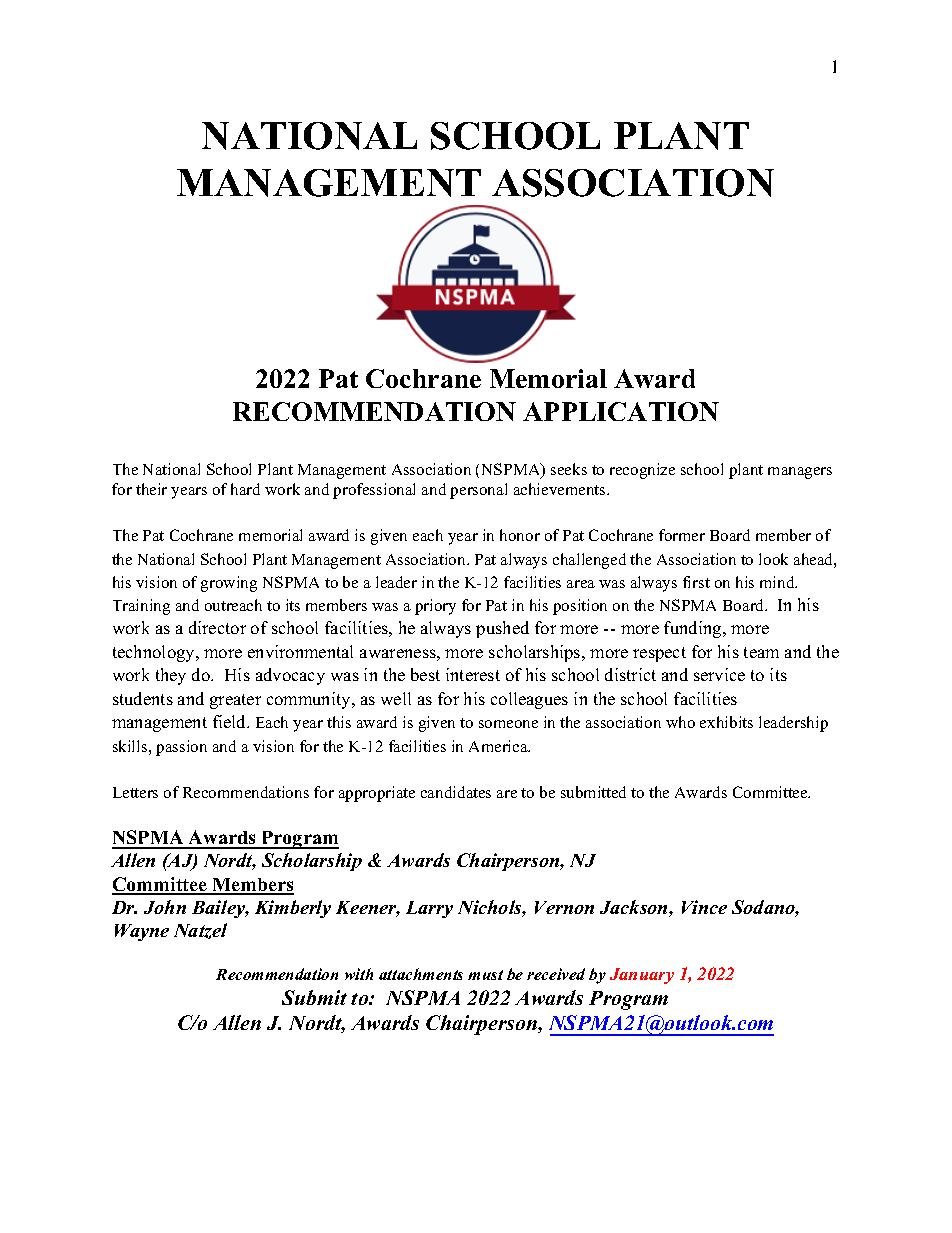  What do you see at coordinates (694, 629) in the screenshot?
I see `funding` at bounding box center [694, 629].
